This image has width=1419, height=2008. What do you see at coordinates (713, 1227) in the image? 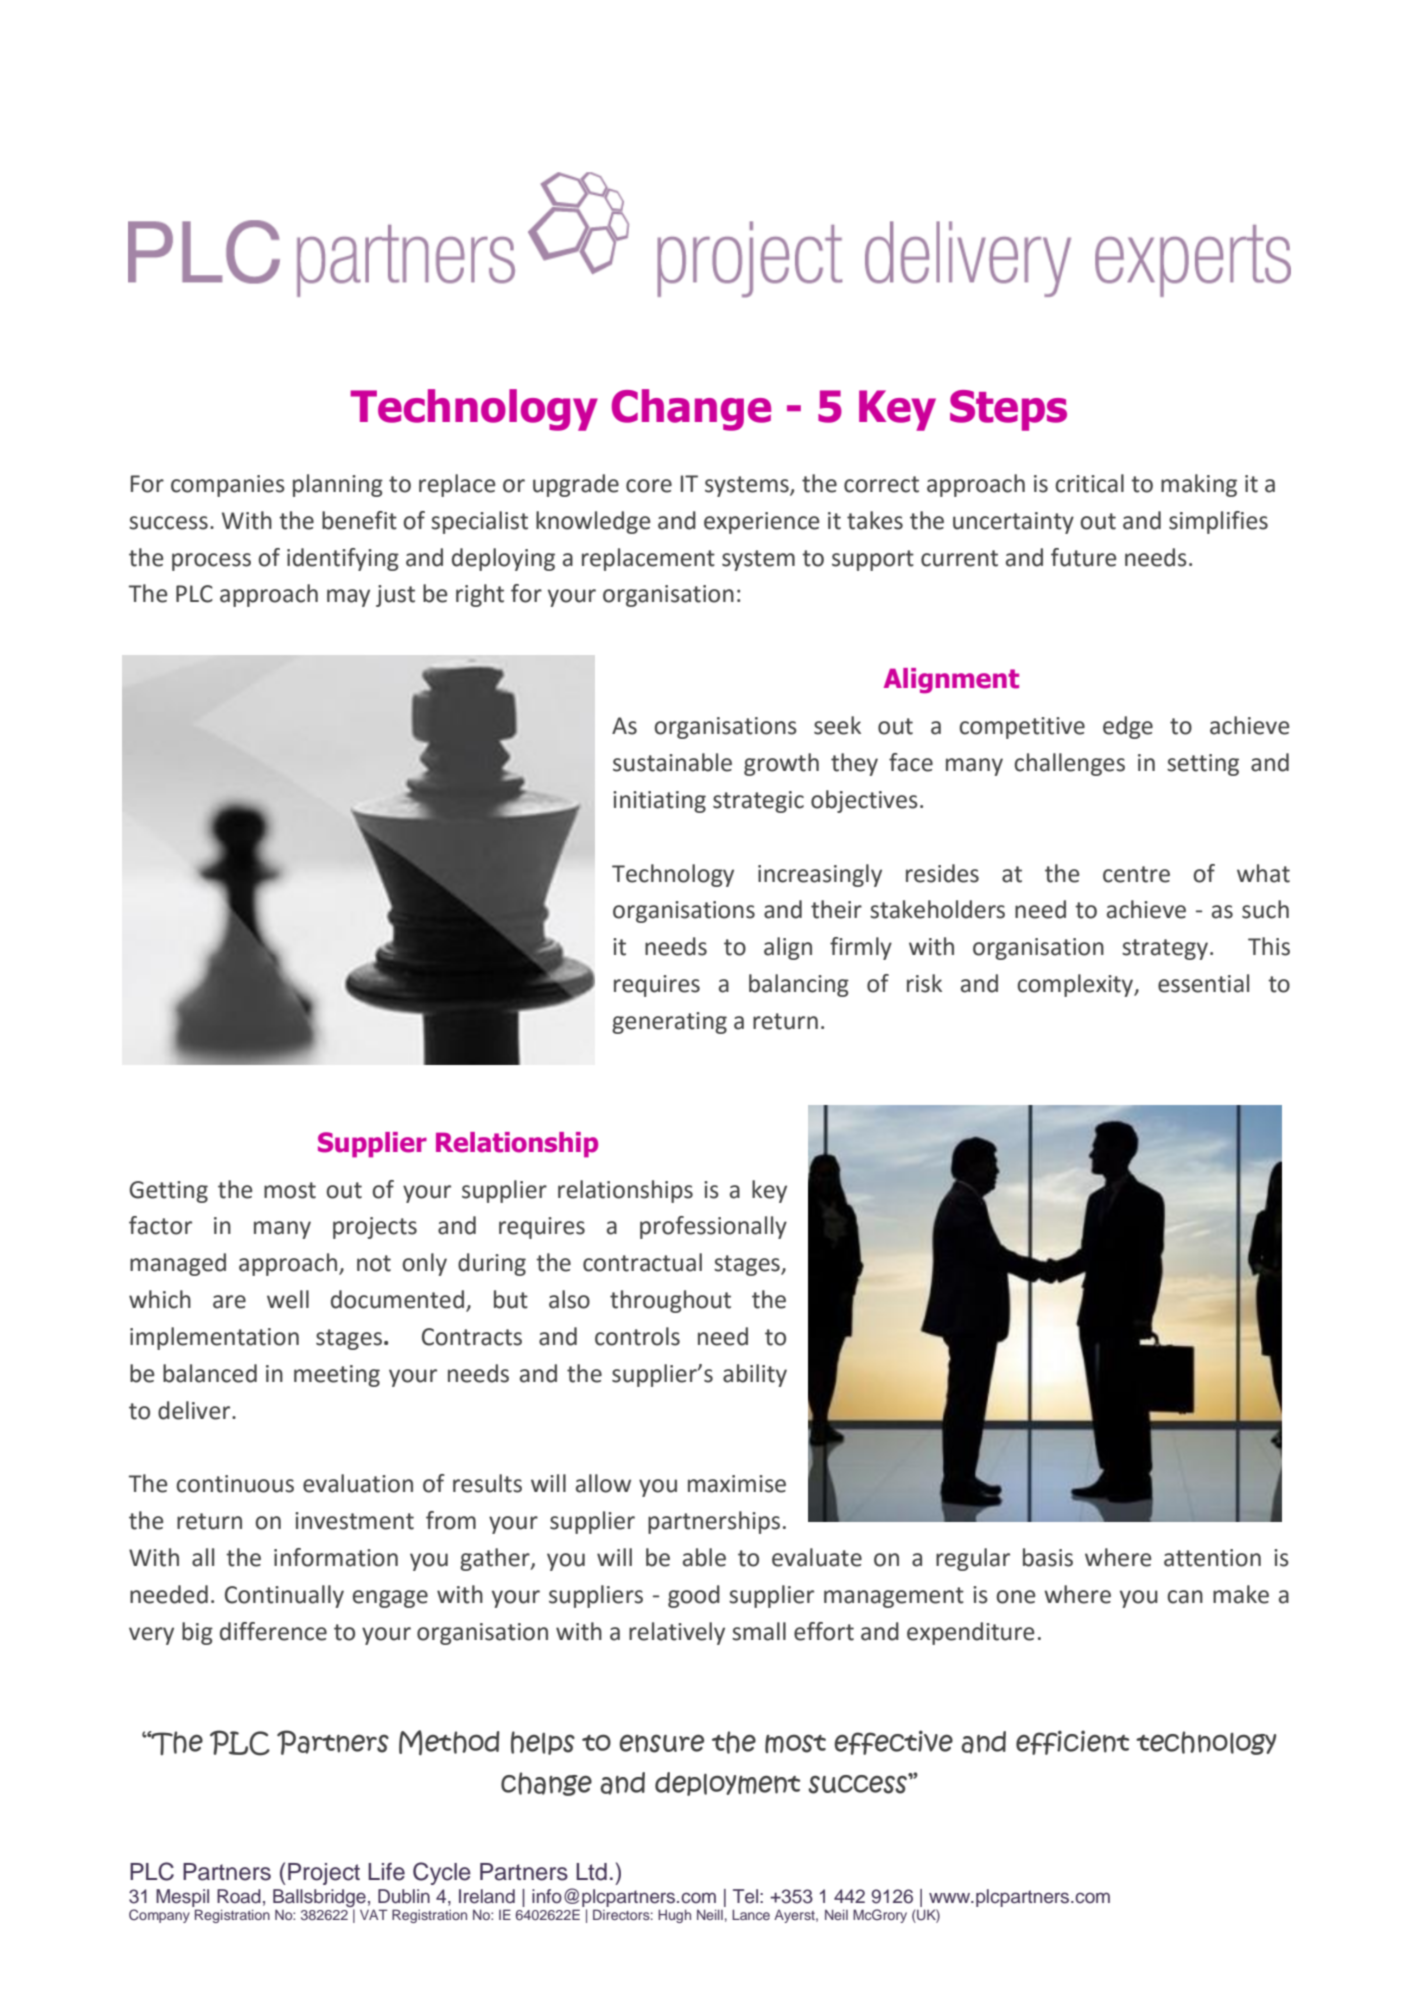
I see `professionally` at bounding box center [713, 1227].
